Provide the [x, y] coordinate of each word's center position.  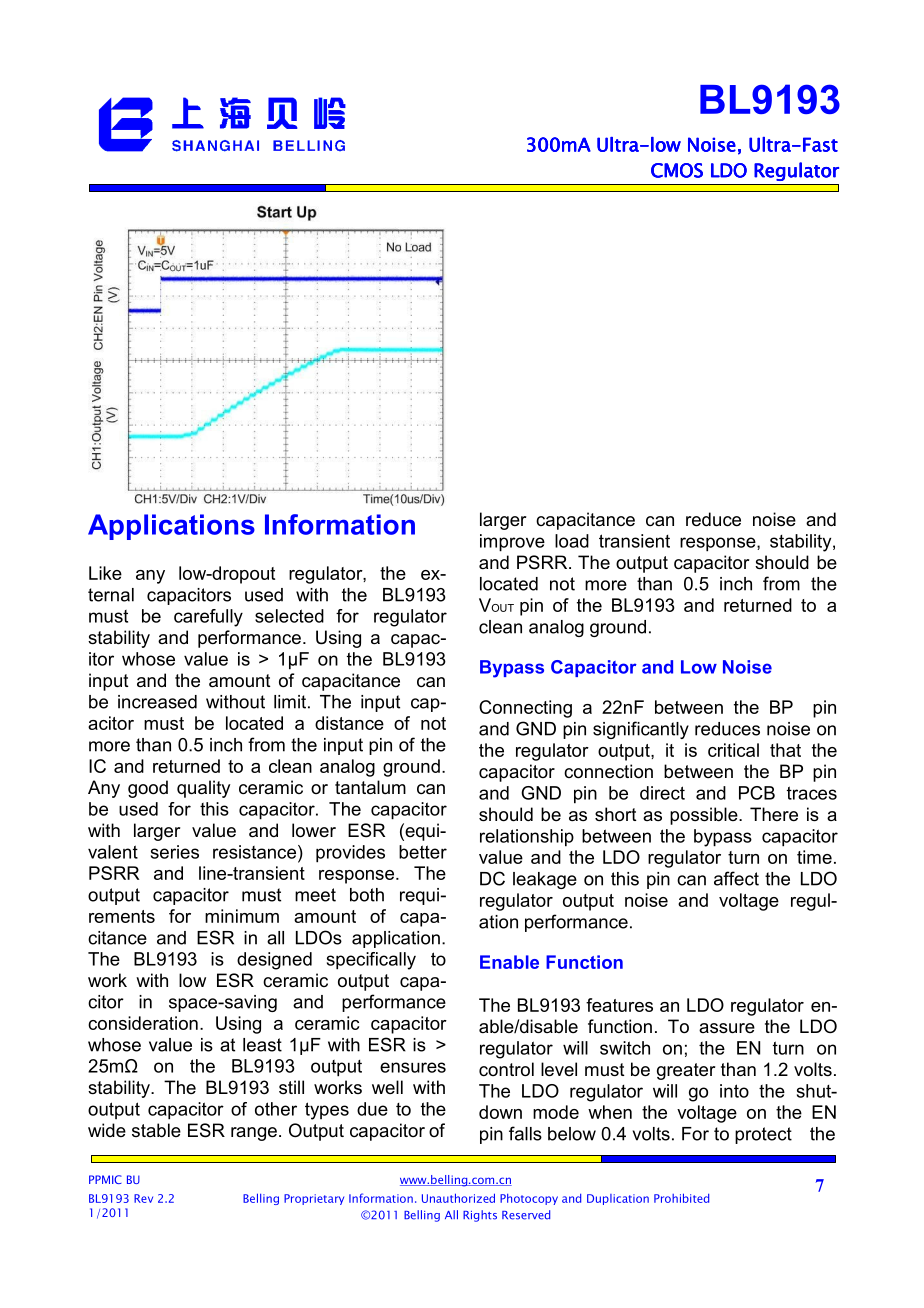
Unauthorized [458, 1198]
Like [105, 573]
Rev [143, 1198]
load [572, 541]
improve [512, 543]
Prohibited [681, 1198]
